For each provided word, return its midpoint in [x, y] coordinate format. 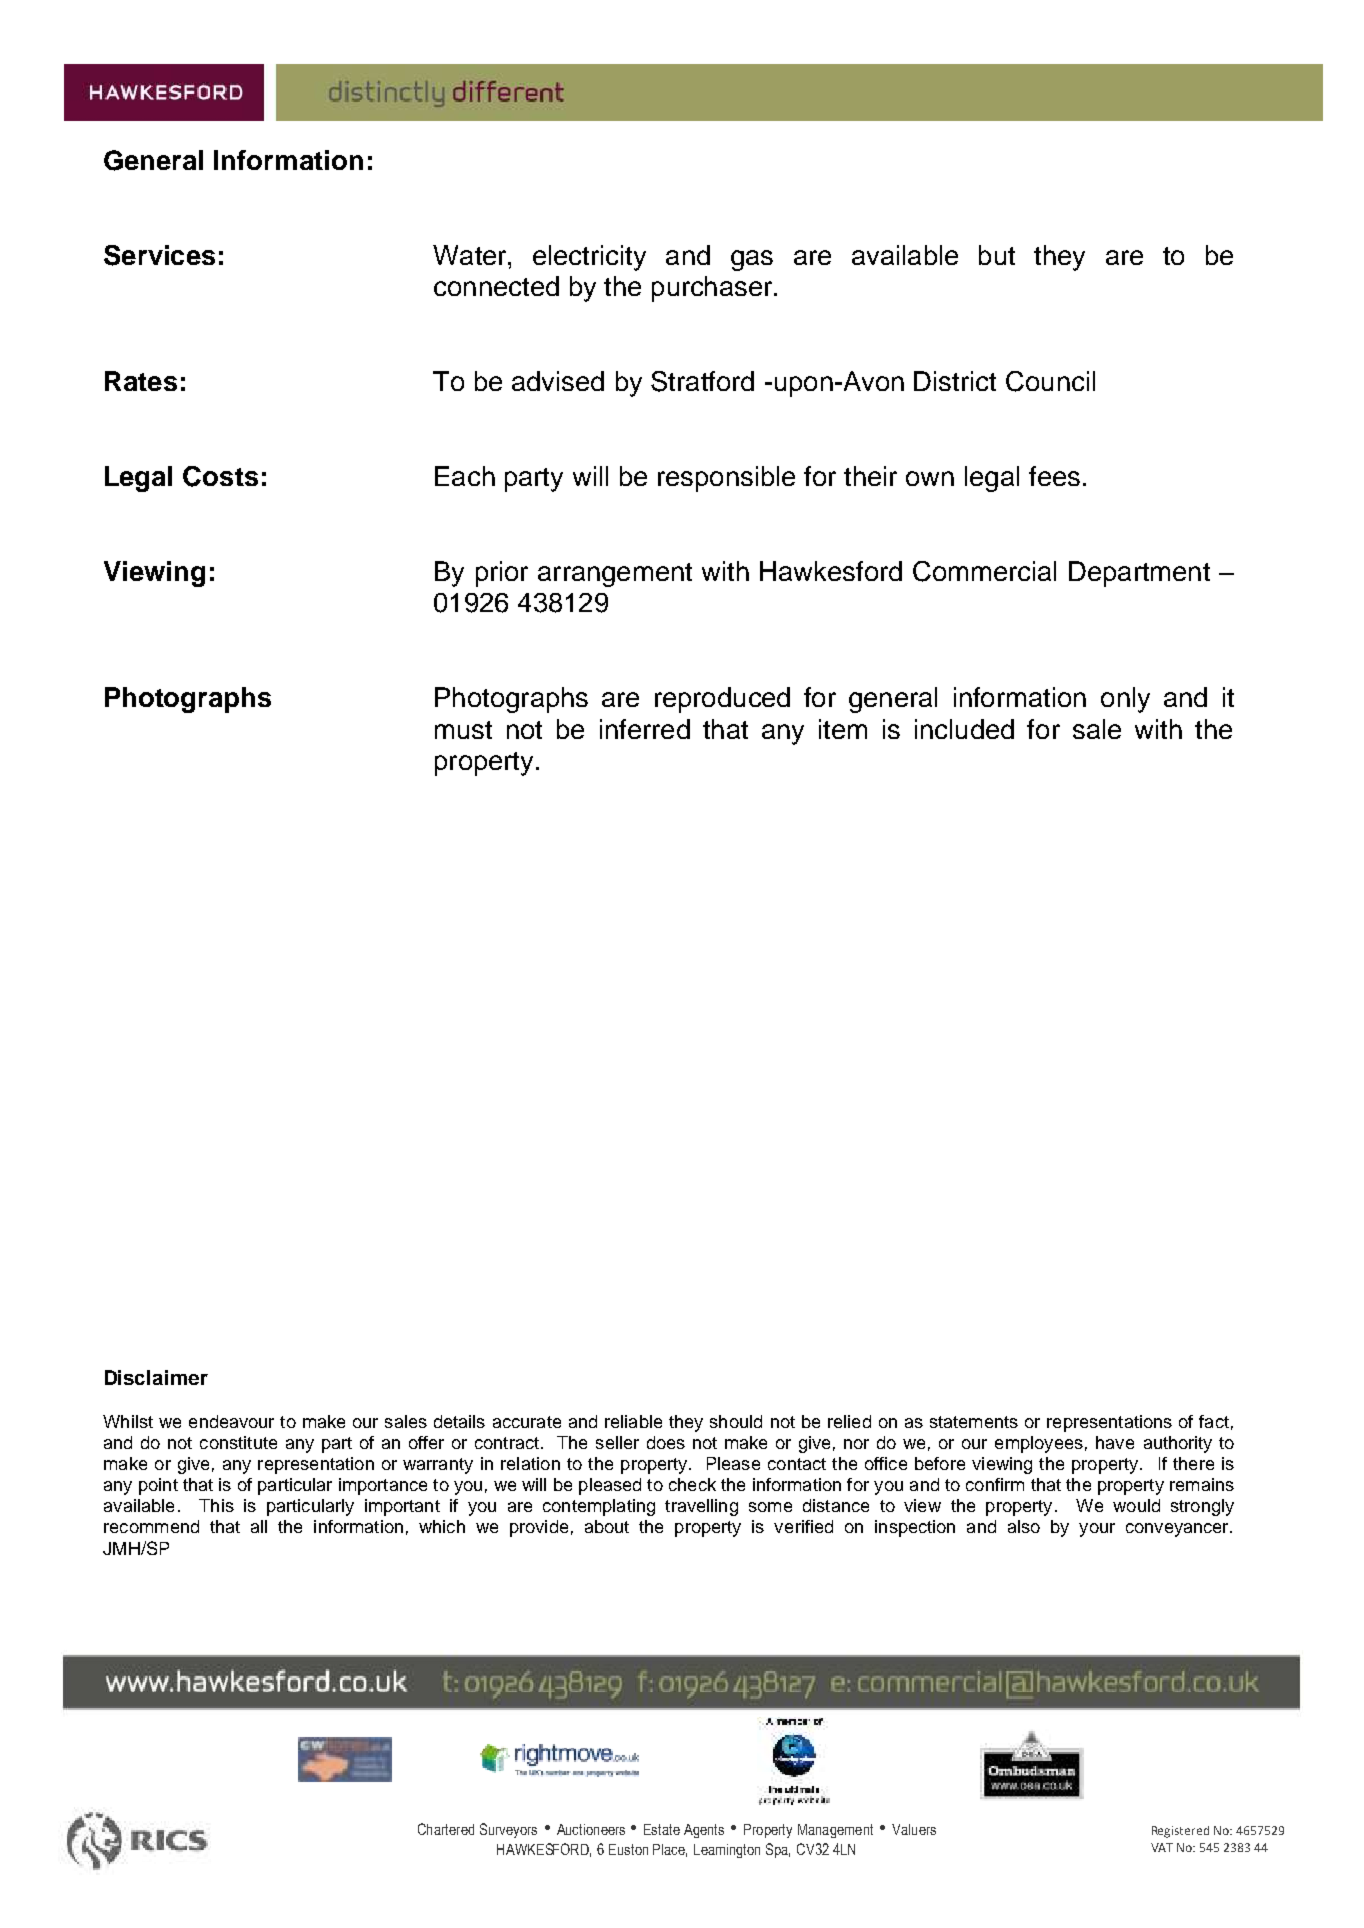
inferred [645, 729]
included [964, 729]
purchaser [713, 289]
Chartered [446, 1829]
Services [159, 255]
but [997, 255]
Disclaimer [156, 1377]
